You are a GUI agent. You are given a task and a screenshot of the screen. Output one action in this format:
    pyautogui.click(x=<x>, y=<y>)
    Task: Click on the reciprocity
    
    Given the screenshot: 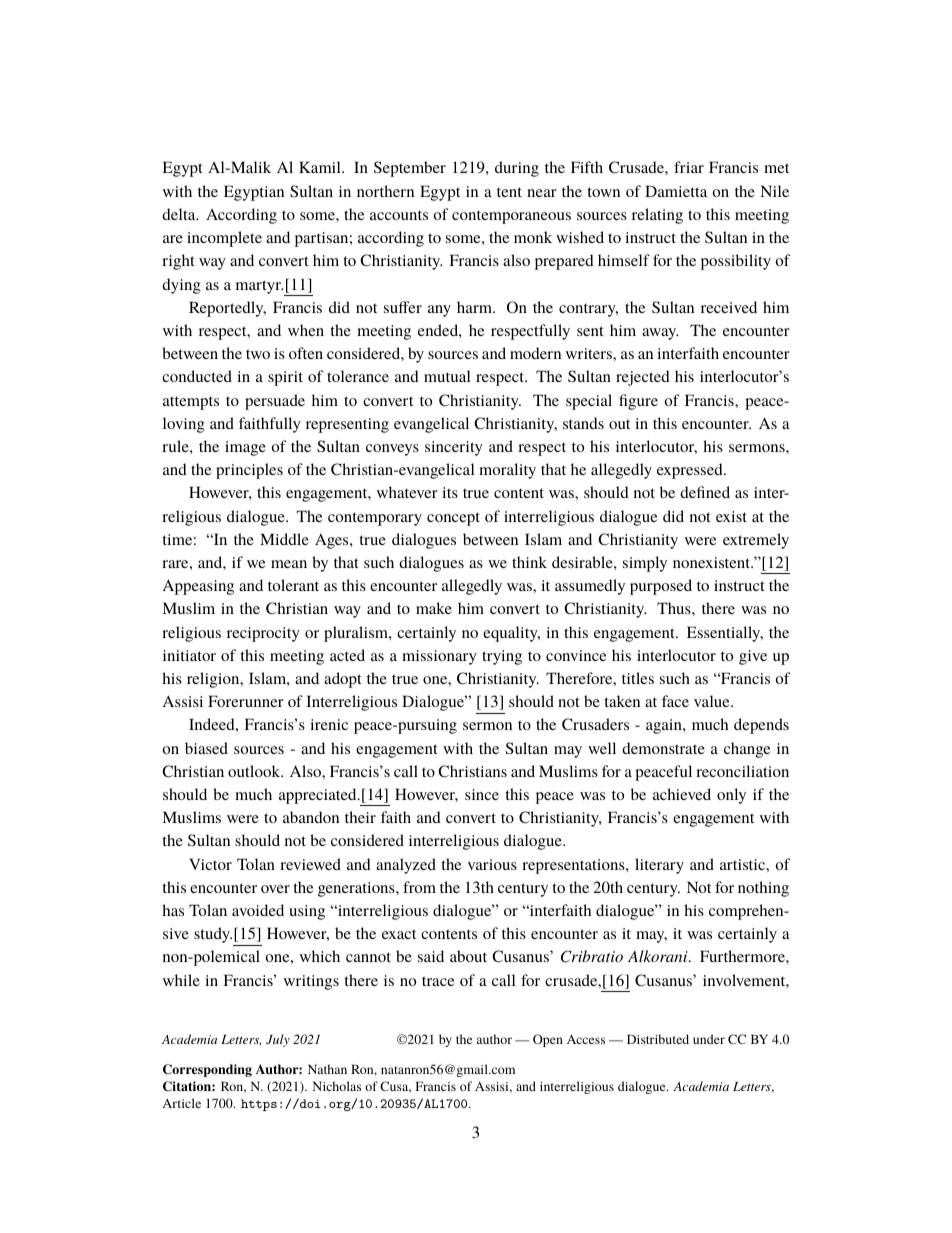 What is the action you would take?
    pyautogui.click(x=263, y=634)
